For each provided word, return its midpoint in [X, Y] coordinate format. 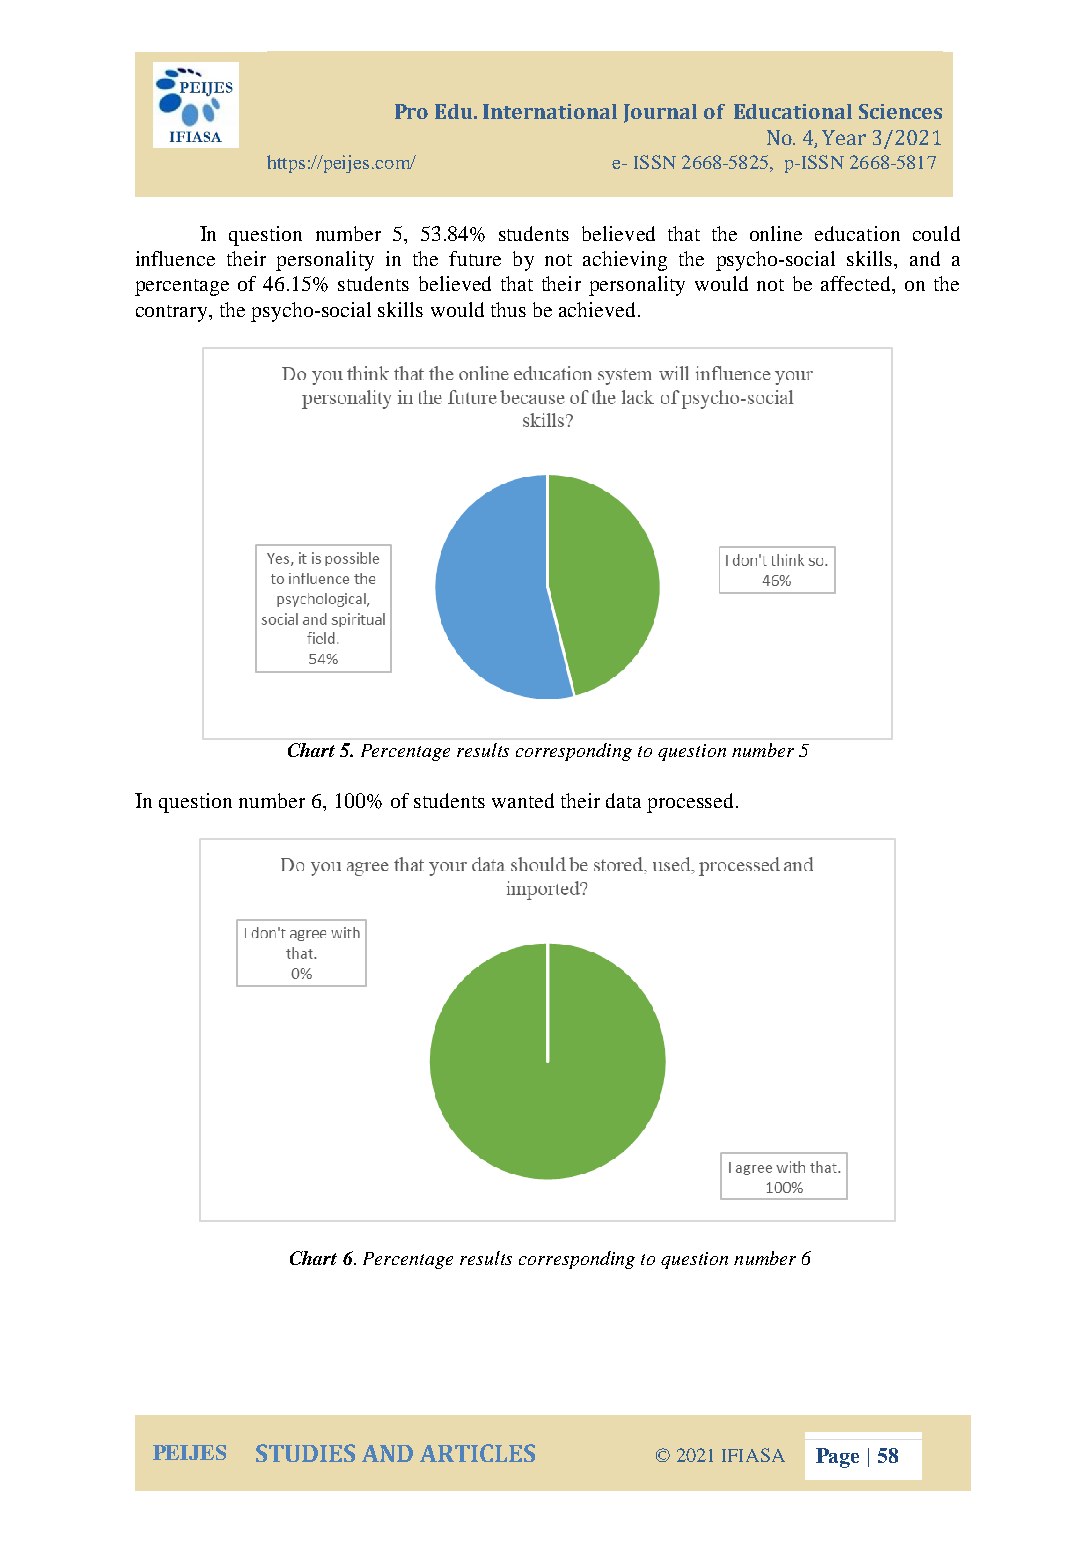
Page [837, 1458]
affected [857, 283]
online [776, 233]
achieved [599, 309]
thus [508, 309]
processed [692, 803]
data [623, 800]
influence [175, 258]
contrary [173, 313]
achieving [625, 261]
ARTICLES [477, 1453]
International [550, 111]
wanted [523, 800]
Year [844, 137]
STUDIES [305, 1453]
